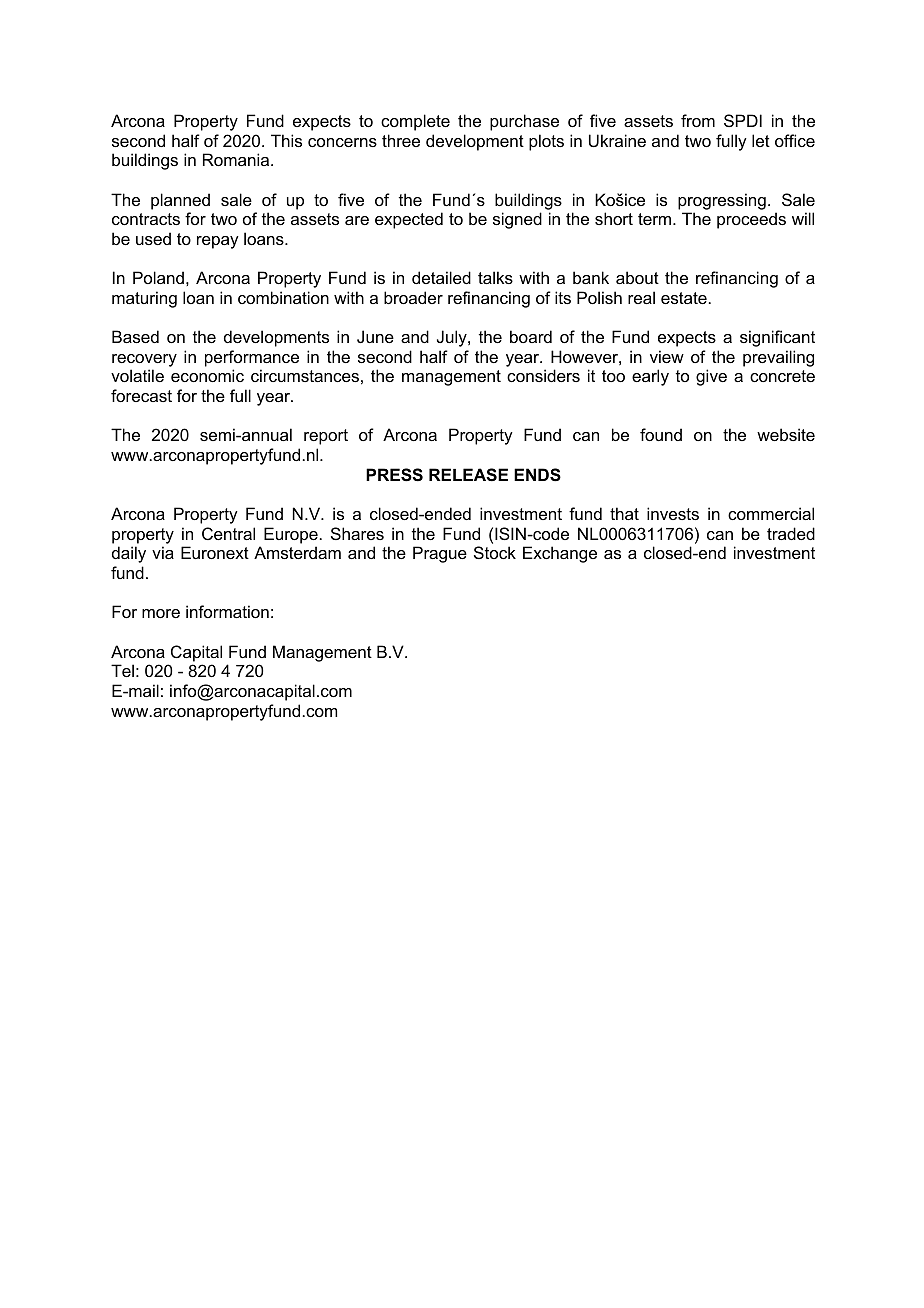  Describe the element at coordinates (440, 554) in the screenshot. I see `Prague` at that location.
